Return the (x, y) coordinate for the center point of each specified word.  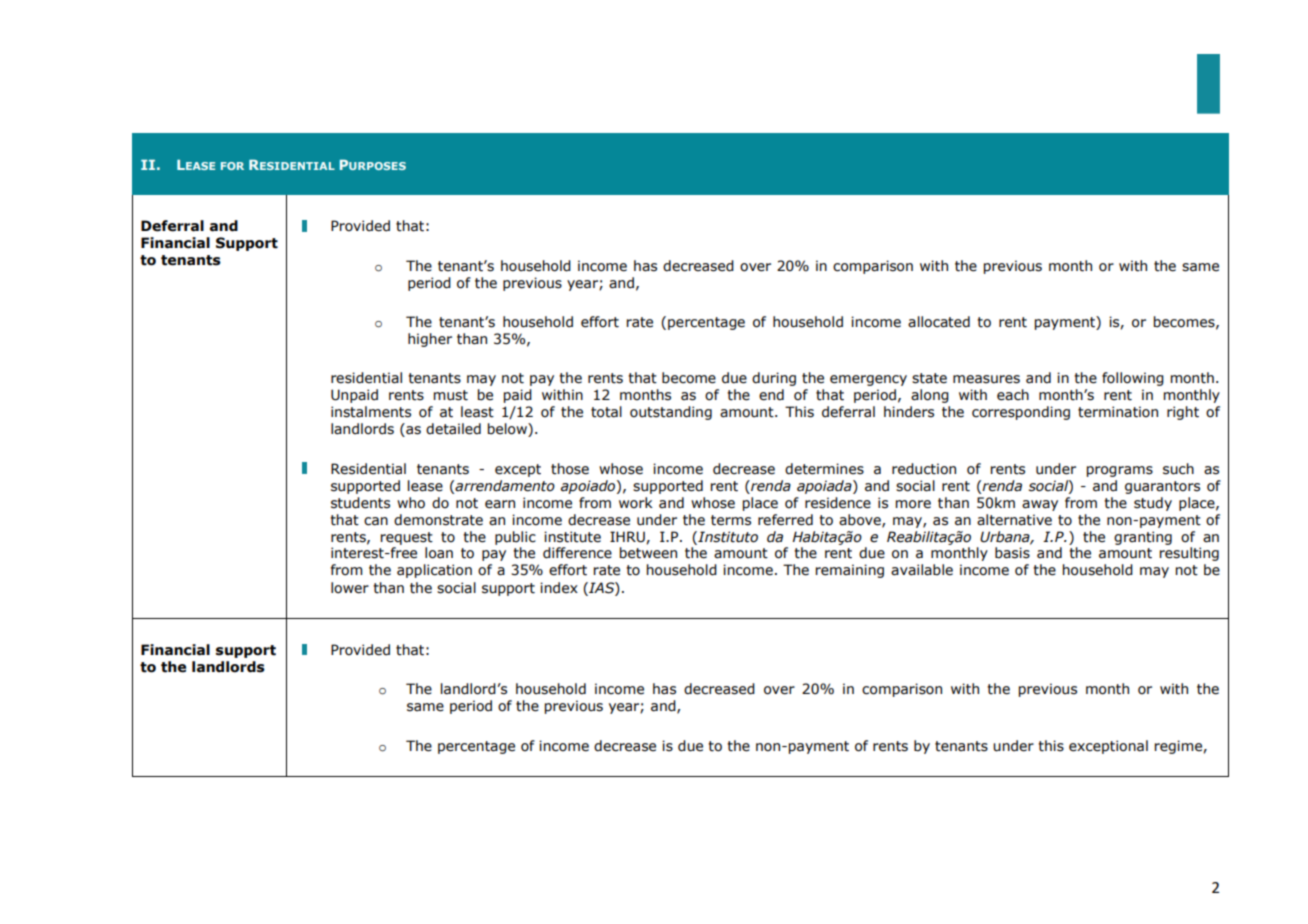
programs (1120, 471)
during (774, 379)
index (559, 588)
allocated (939, 322)
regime (1179, 747)
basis (1012, 553)
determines (824, 469)
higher (430, 340)
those (570, 469)
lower (350, 588)
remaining (850, 571)
